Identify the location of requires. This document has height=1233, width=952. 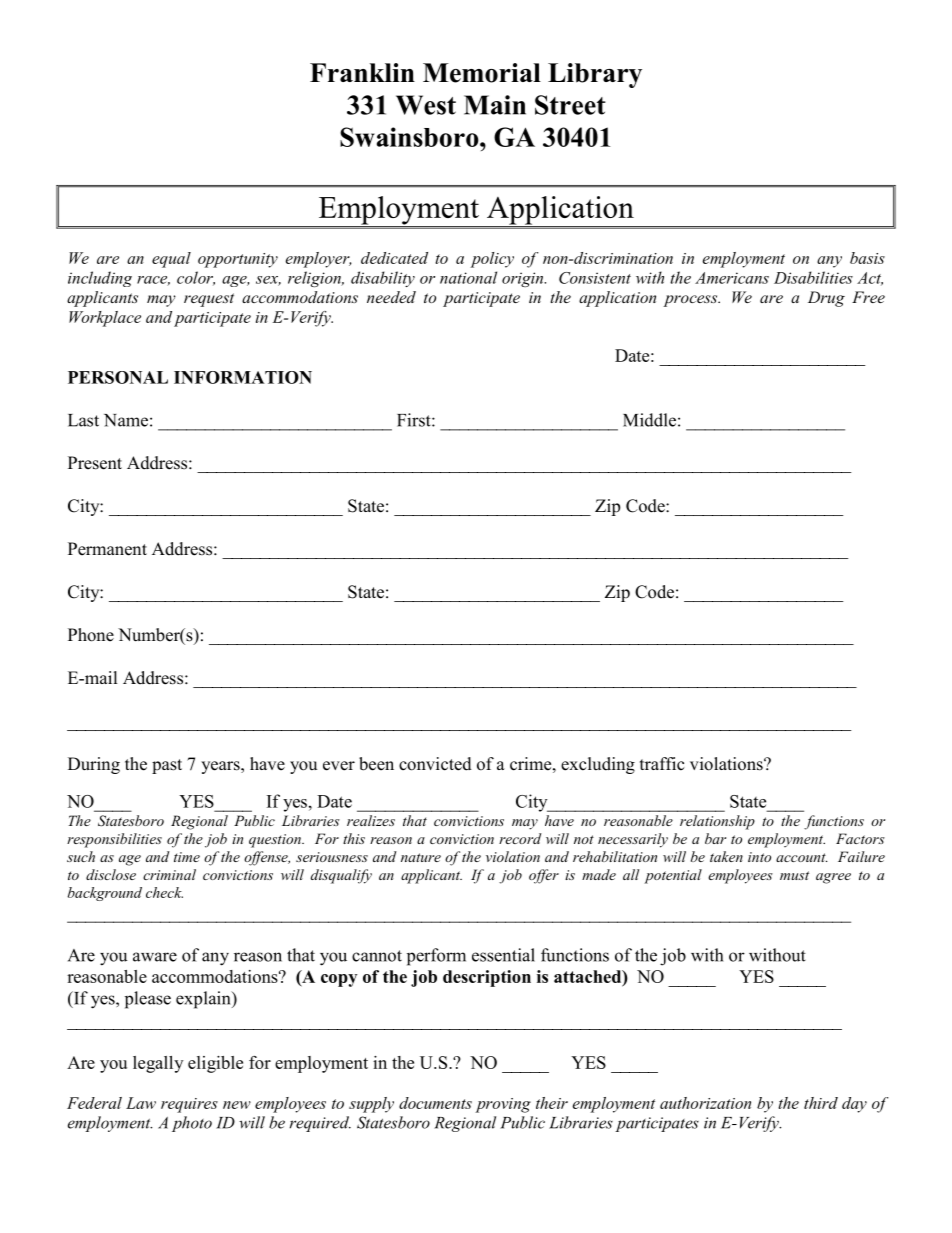
(189, 1105).
